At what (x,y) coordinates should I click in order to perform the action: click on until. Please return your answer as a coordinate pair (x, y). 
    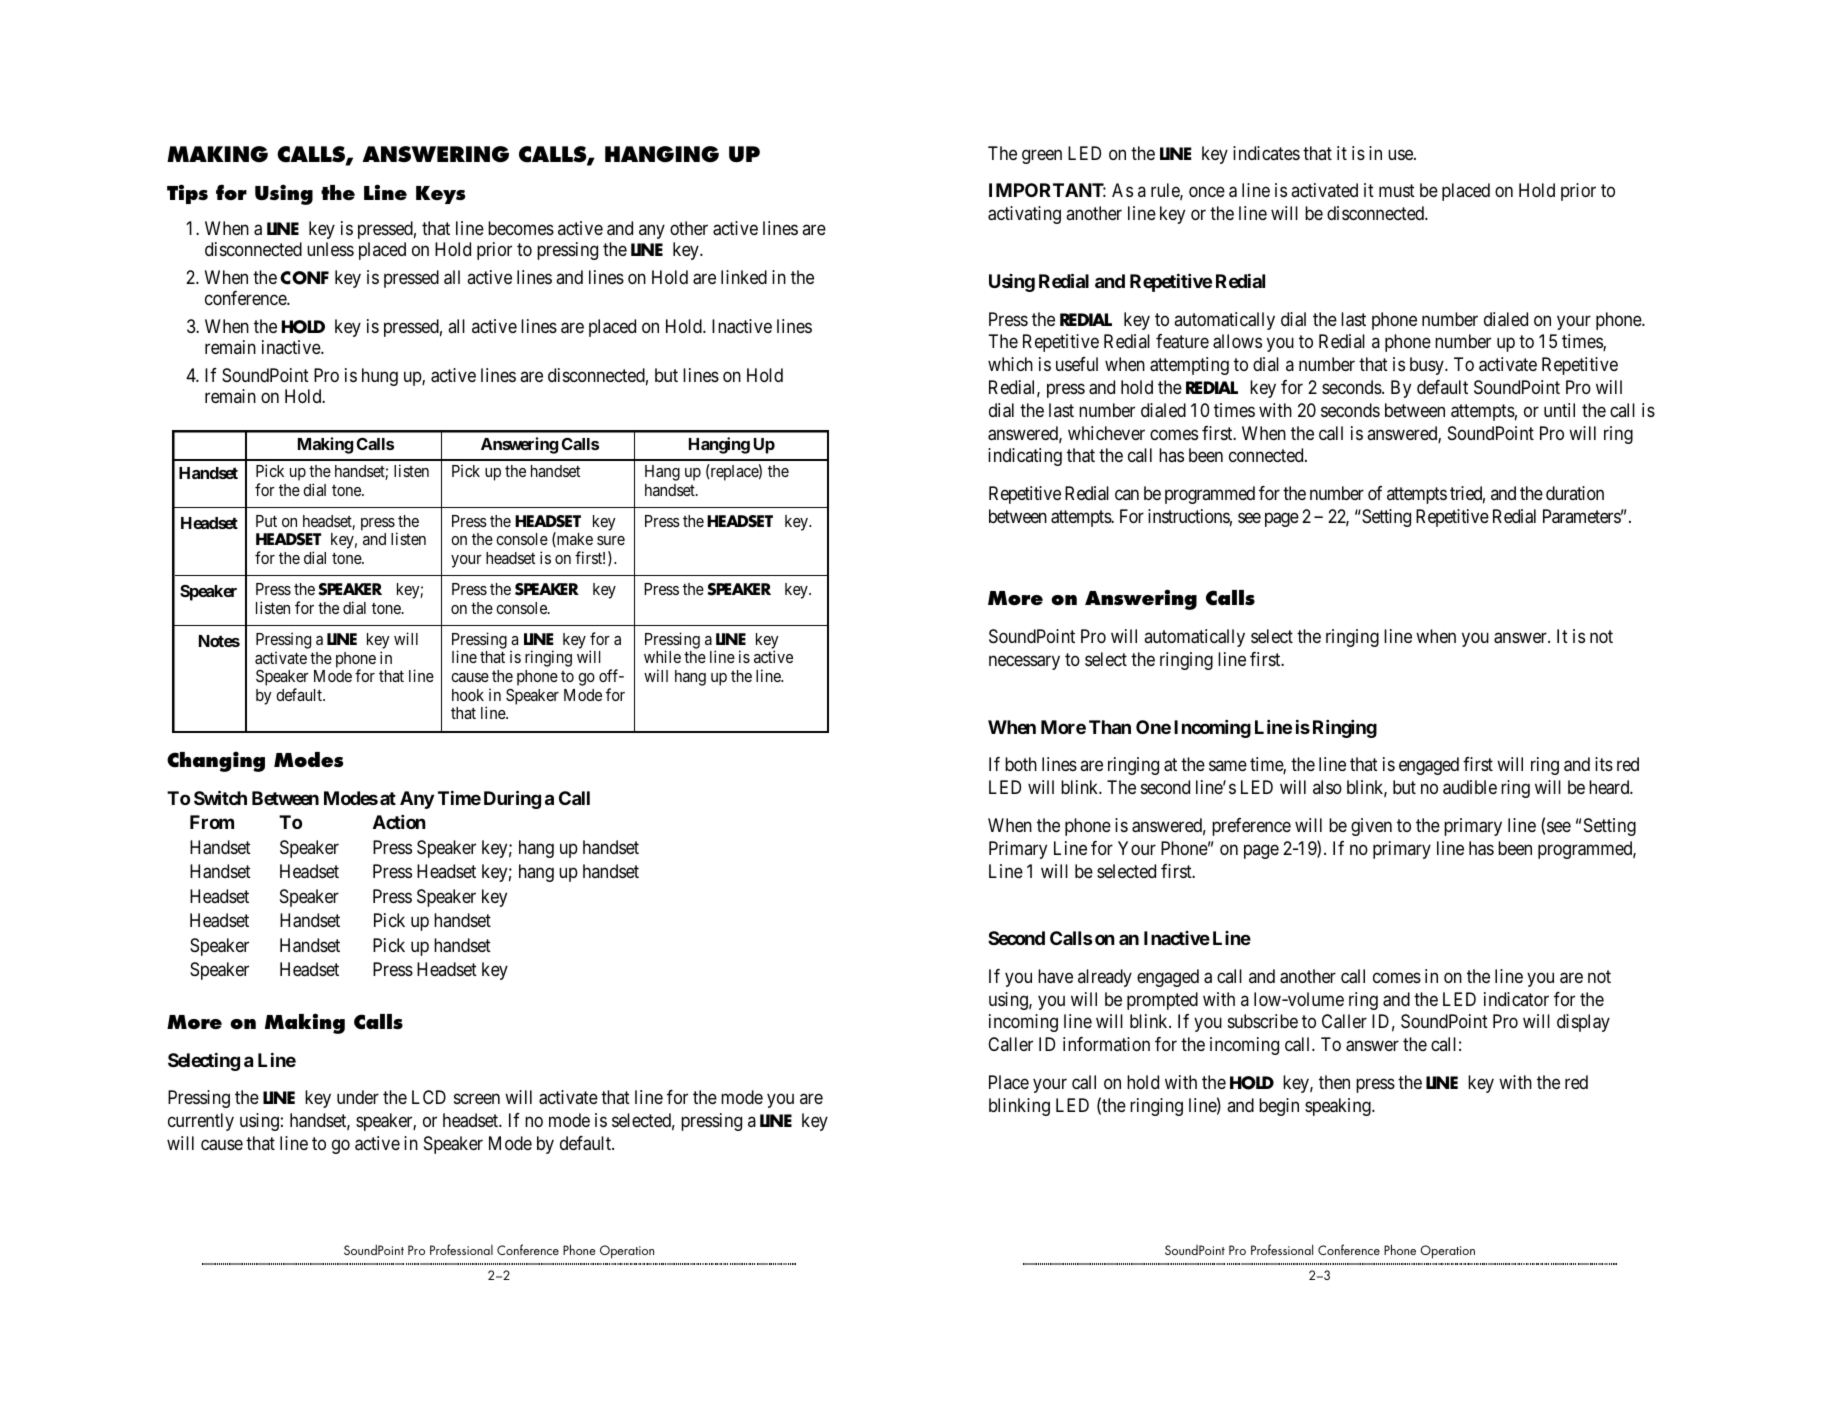
    Looking at the image, I should click on (1559, 410).
